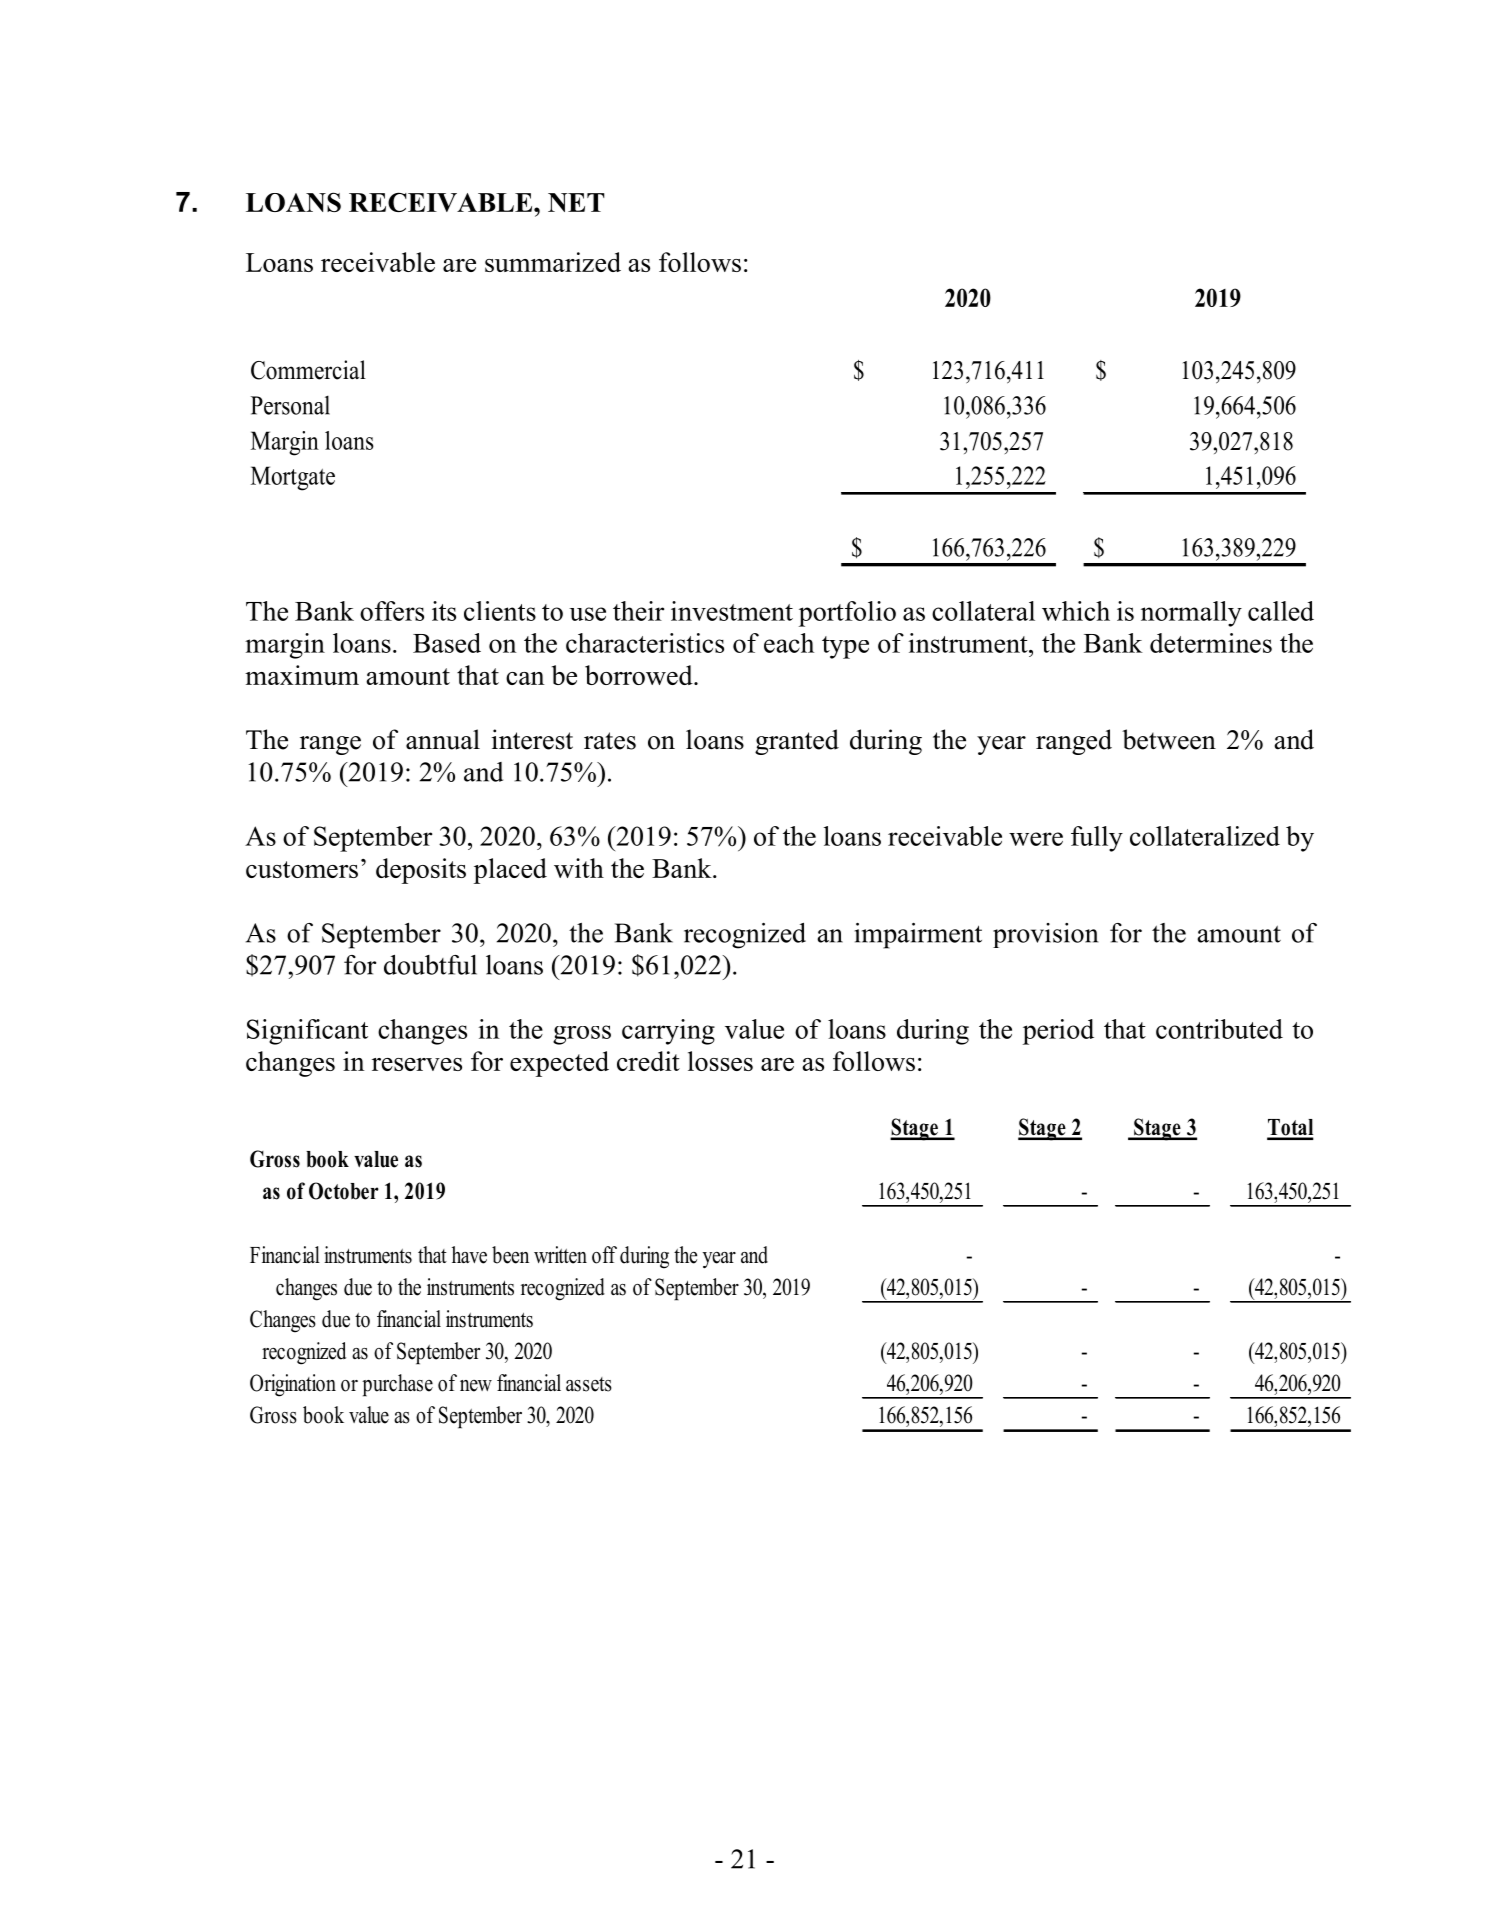 The width and height of the screenshot is (1489, 1927). Describe the element at coordinates (443, 739) in the screenshot. I see `annual` at that location.
